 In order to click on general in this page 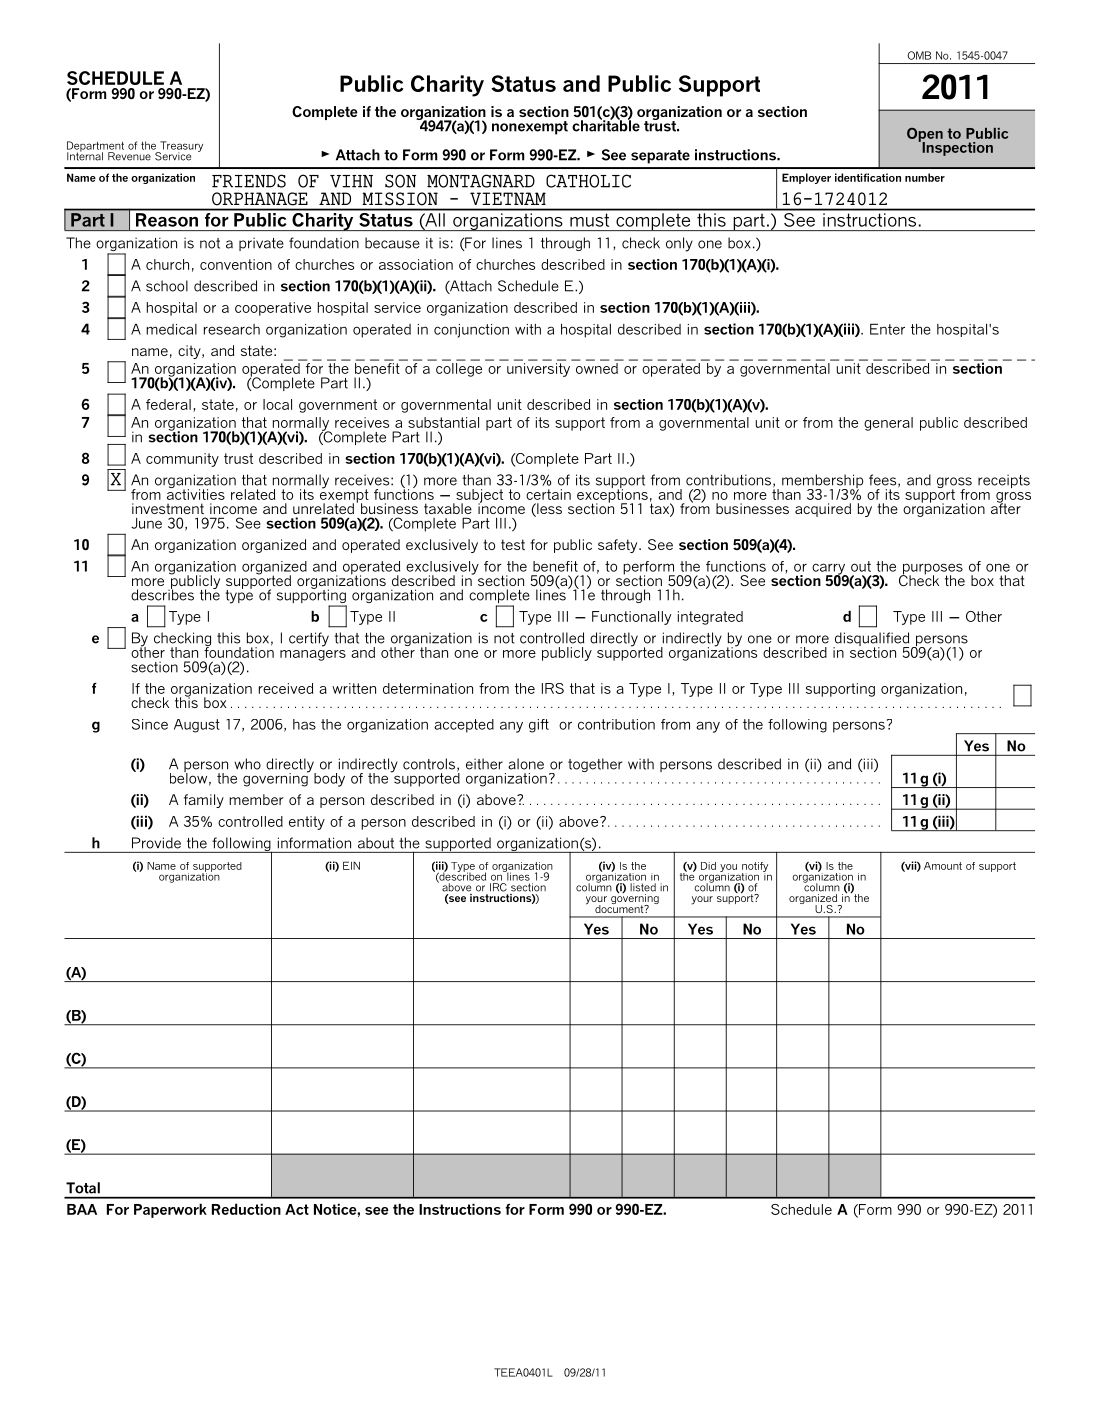, I will do `click(888, 424)`.
